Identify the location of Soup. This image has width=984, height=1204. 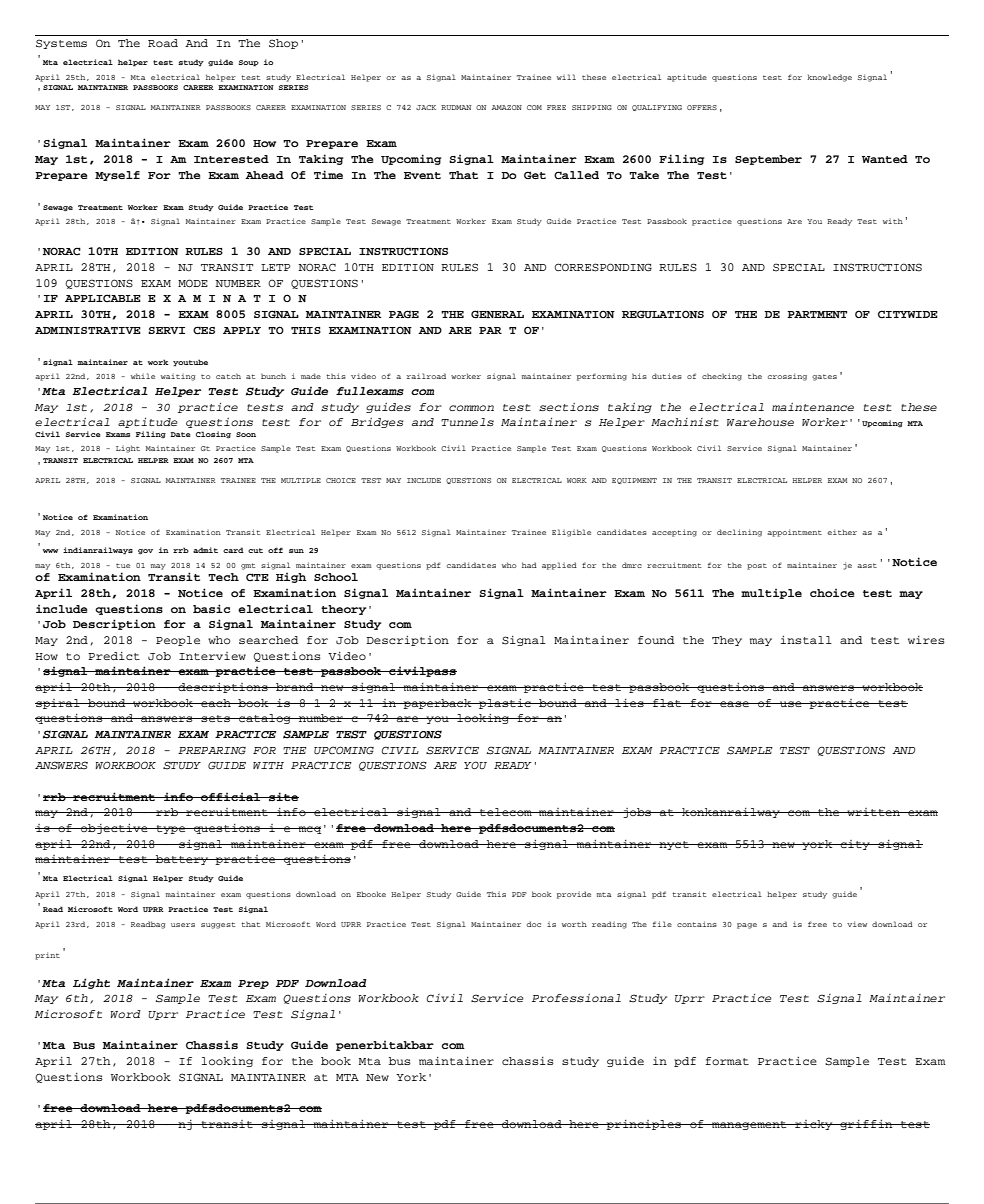
(249, 63).
